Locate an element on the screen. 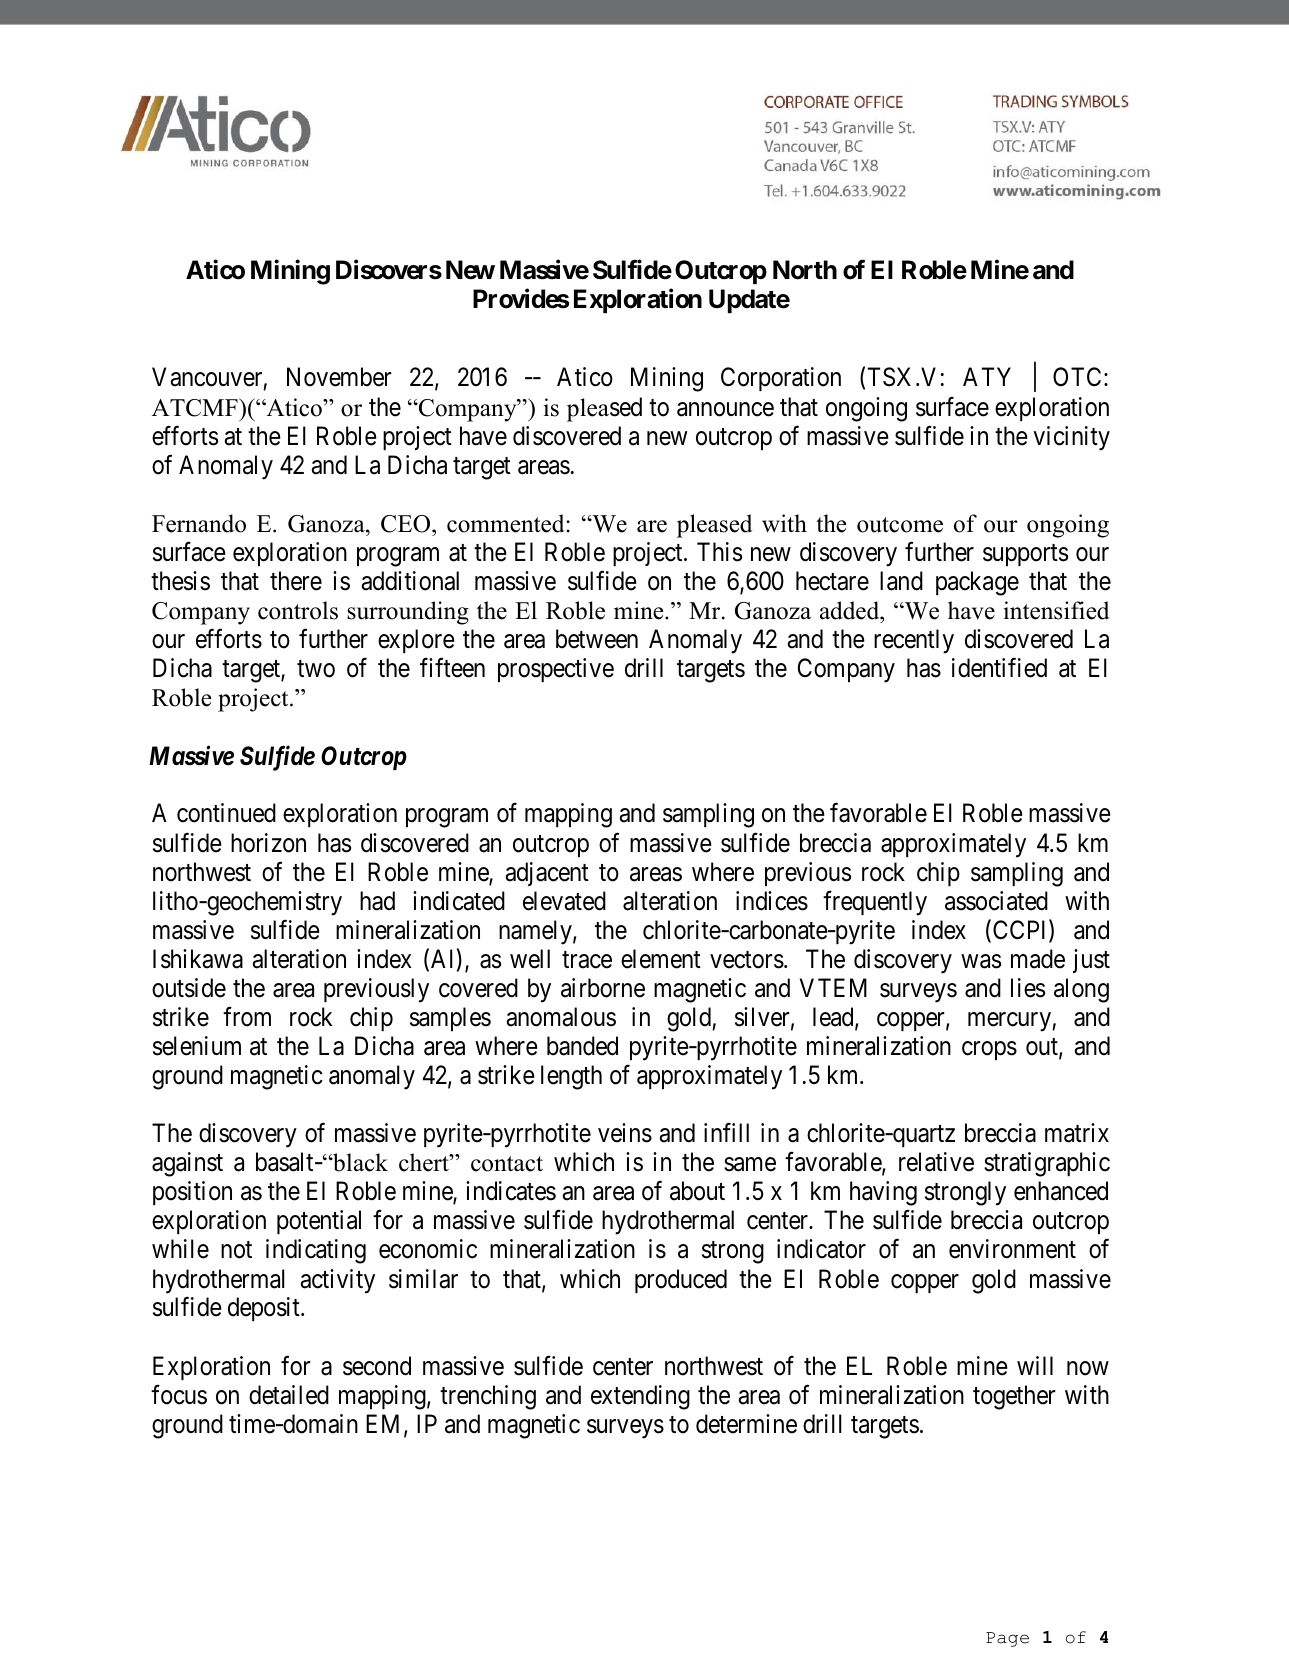 This screenshot has height=1668, width=1289. prospective is located at coordinates (556, 670).
